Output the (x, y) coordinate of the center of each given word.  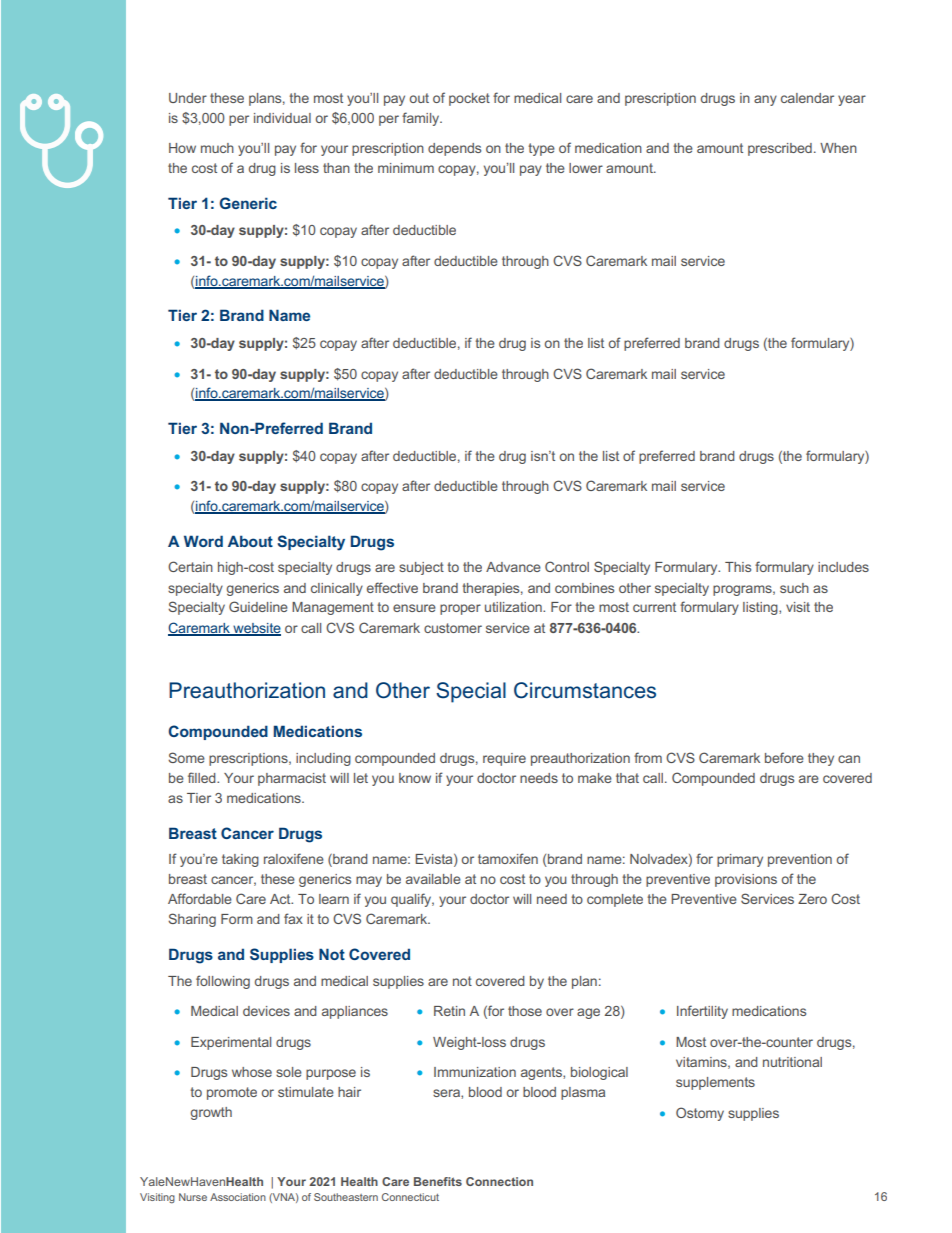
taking (240, 860)
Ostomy (700, 1114)
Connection (499, 1181)
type (541, 149)
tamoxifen (508, 858)
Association (238, 1197)
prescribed (780, 149)
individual (282, 118)
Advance (513, 567)
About (250, 541)
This (738, 567)
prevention (800, 860)
